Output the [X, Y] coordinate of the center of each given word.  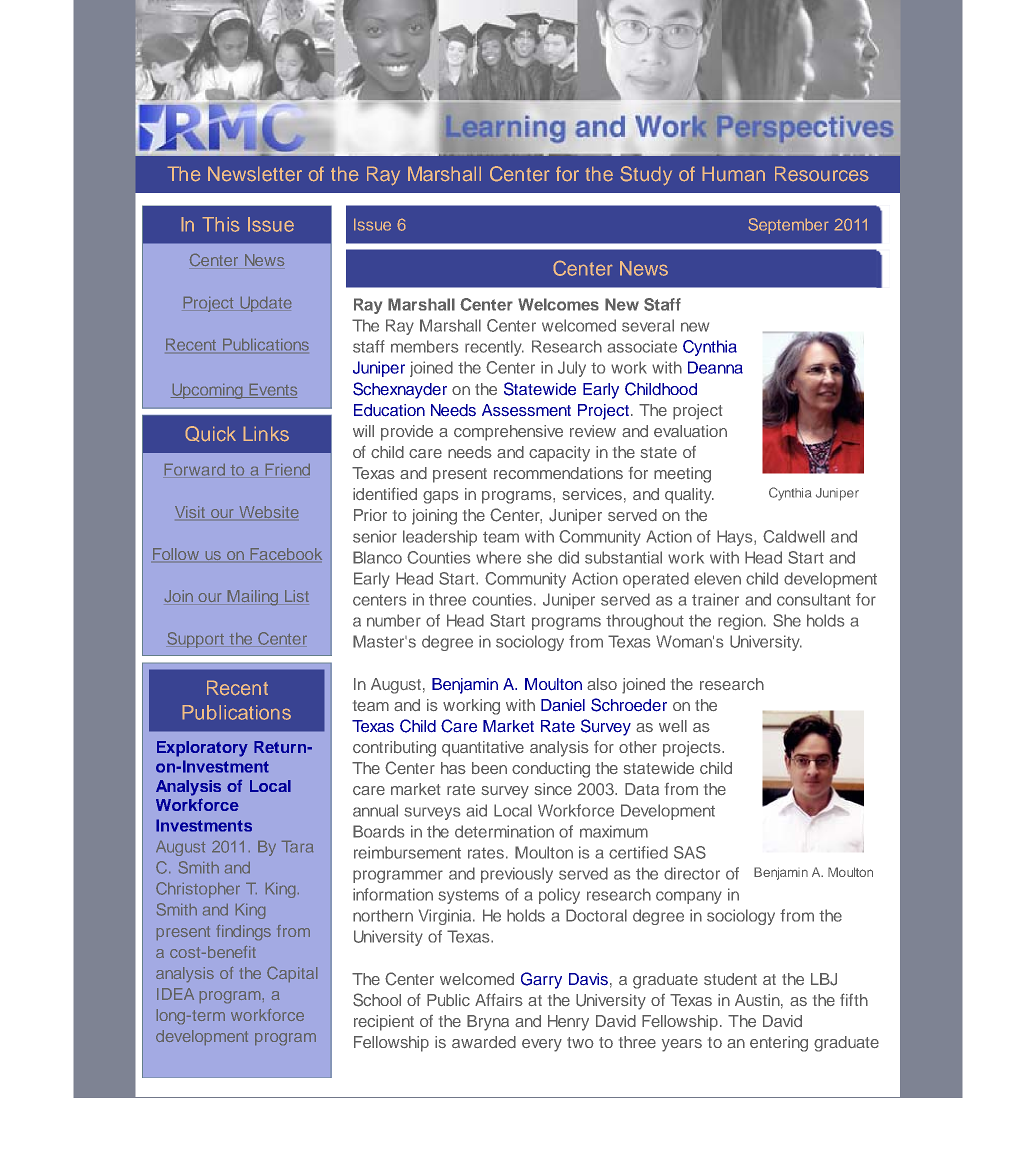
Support [196, 640]
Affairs [499, 999]
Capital [292, 974]
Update [266, 304]
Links [266, 434]
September [788, 226]
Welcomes [558, 304]
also [602, 684]
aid [476, 810]
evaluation [690, 431]
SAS [690, 852]
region [741, 622]
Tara [297, 847]
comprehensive [508, 433]
